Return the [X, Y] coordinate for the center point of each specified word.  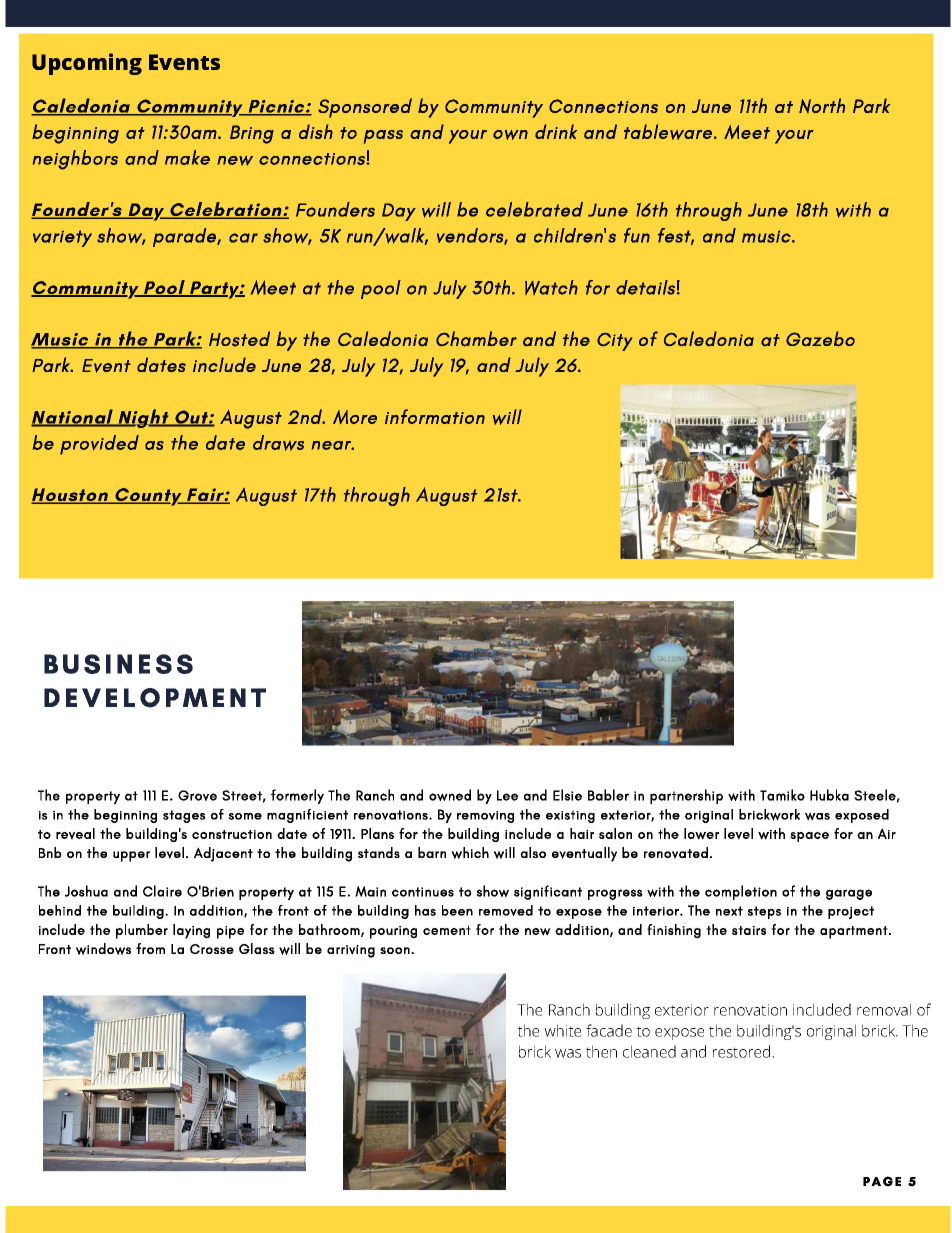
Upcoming [87, 64]
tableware [669, 132]
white [562, 1030]
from [150, 948]
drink [556, 131]
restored [743, 1051]
